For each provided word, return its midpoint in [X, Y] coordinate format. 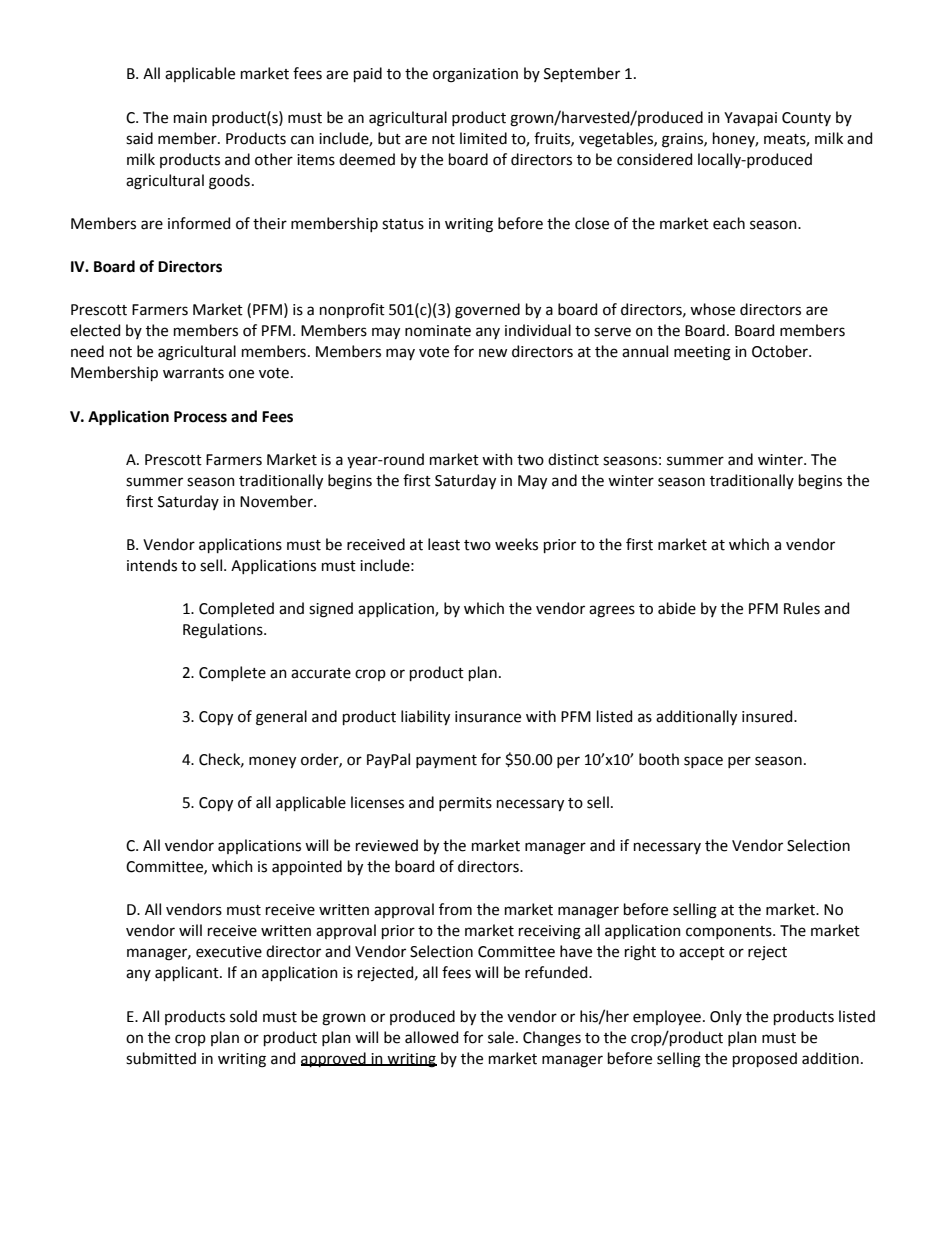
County [806, 119]
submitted [161, 1058]
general [281, 718]
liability [425, 717]
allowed [431, 1037]
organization [475, 75]
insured [768, 716]
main [190, 118]
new [493, 353]
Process [200, 417]
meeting [702, 353]
